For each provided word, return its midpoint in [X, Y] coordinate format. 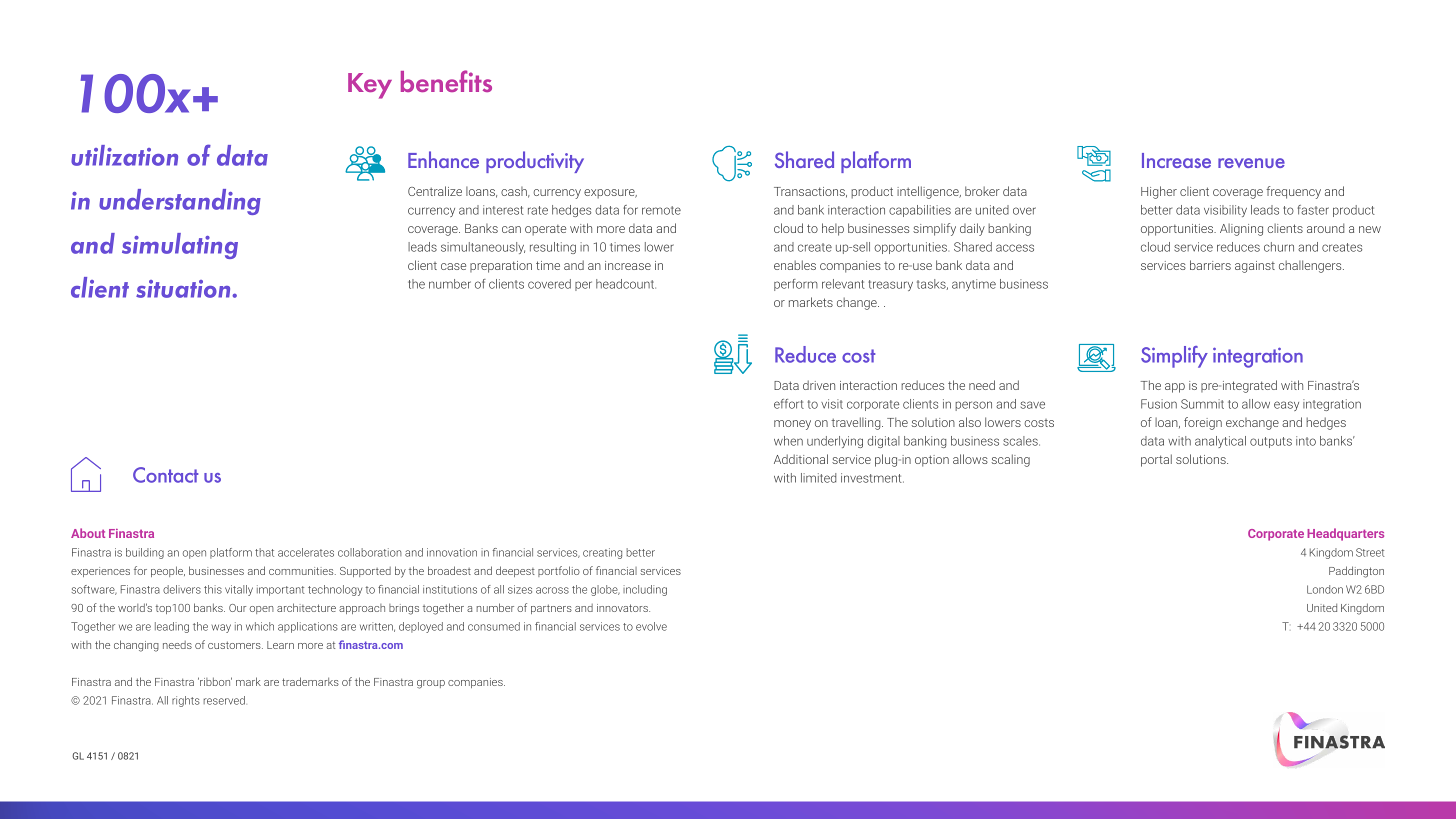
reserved [224, 700]
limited [818, 478]
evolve [651, 626]
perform [796, 285]
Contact [165, 475]
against [1255, 267]
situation [184, 289]
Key [370, 86]
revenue [1251, 163]
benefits [446, 81]
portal [1156, 460]
